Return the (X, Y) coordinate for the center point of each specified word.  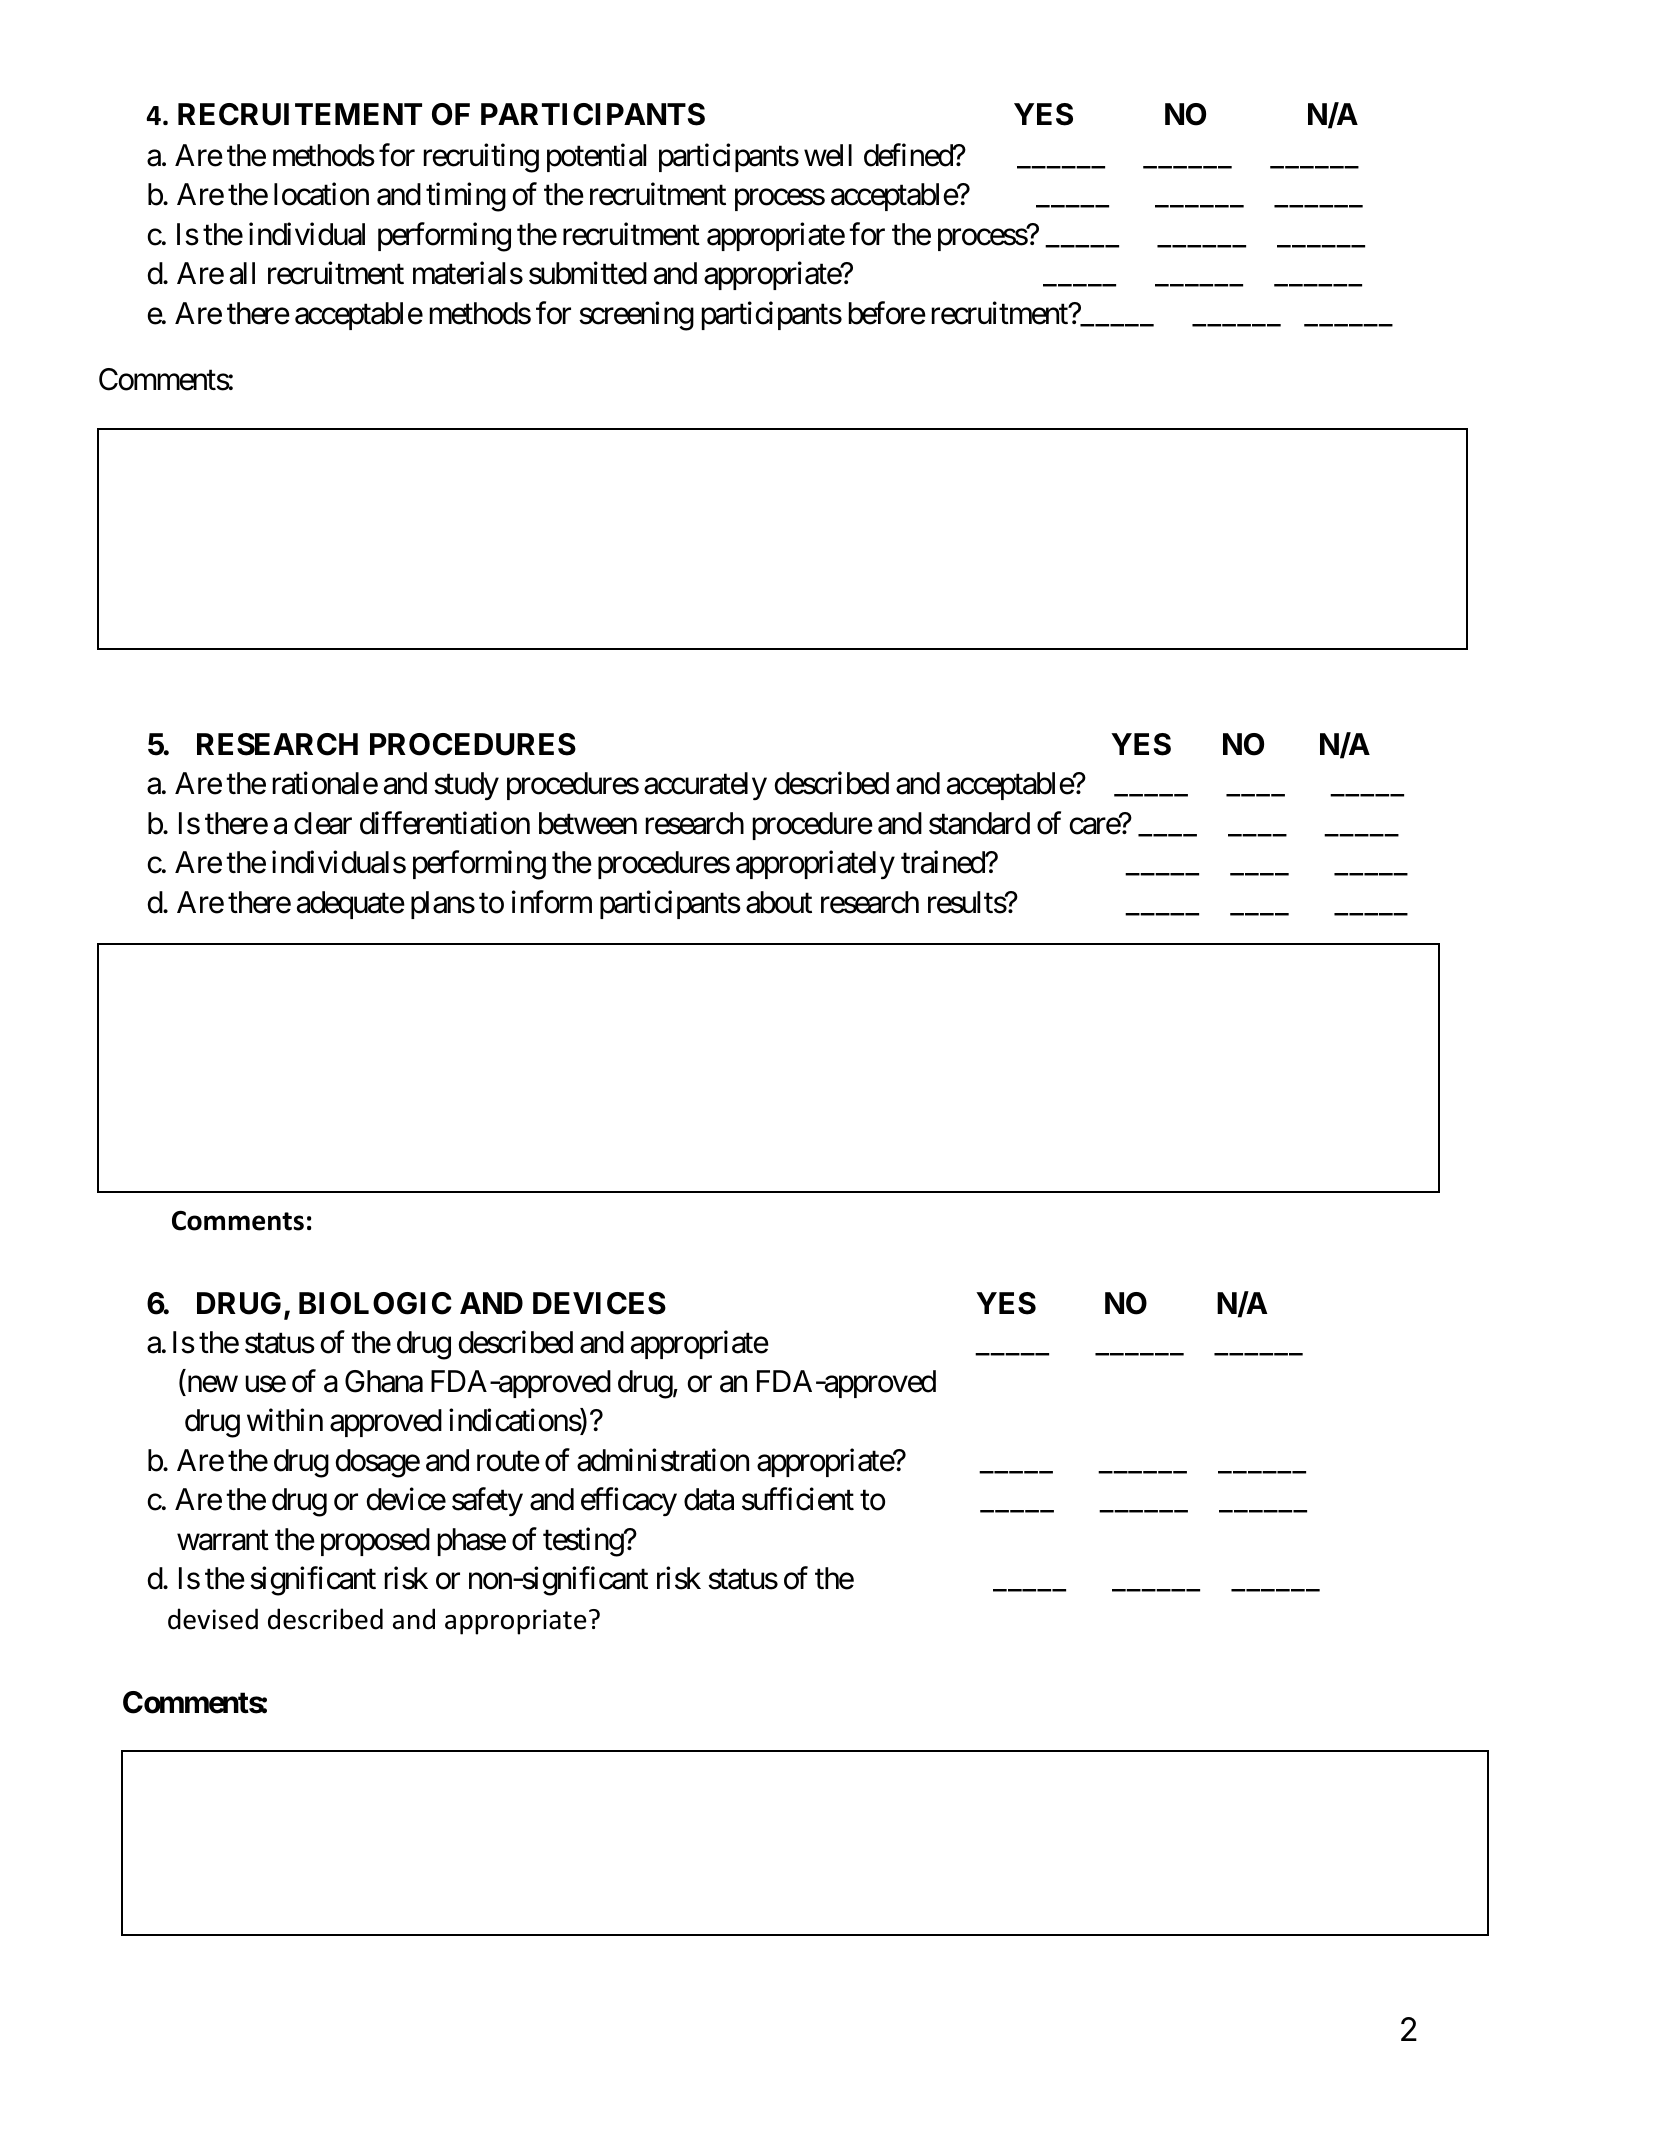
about (779, 902)
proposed (375, 1542)
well (828, 155)
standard (979, 823)
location (321, 194)
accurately (705, 786)
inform (552, 902)
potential (596, 158)
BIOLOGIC (375, 1303)
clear (323, 823)
